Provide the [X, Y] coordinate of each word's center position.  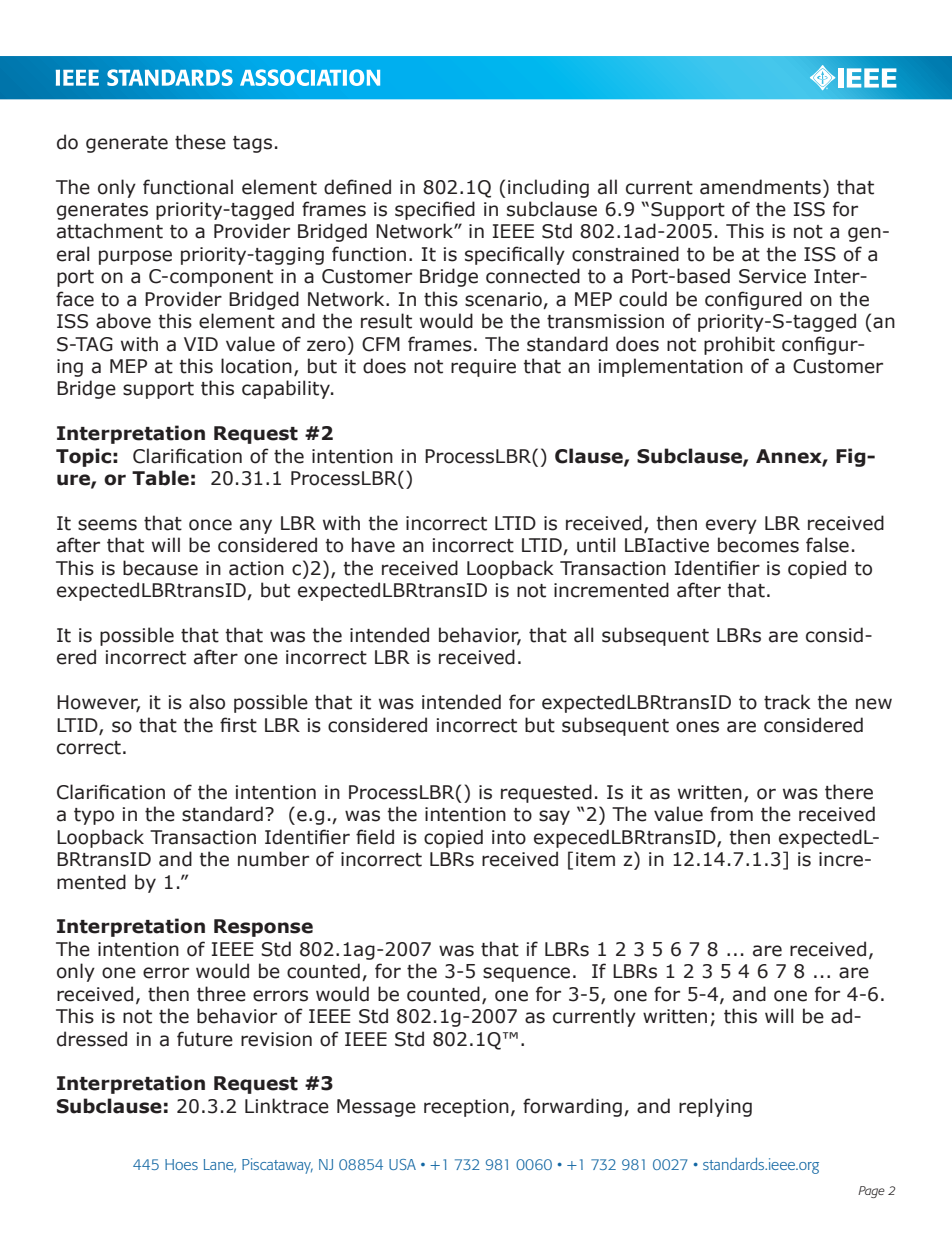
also [207, 702]
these [200, 142]
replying [715, 1107]
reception [466, 1108]
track [787, 702]
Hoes [181, 1164]
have [373, 545]
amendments [760, 187]
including [548, 188]
